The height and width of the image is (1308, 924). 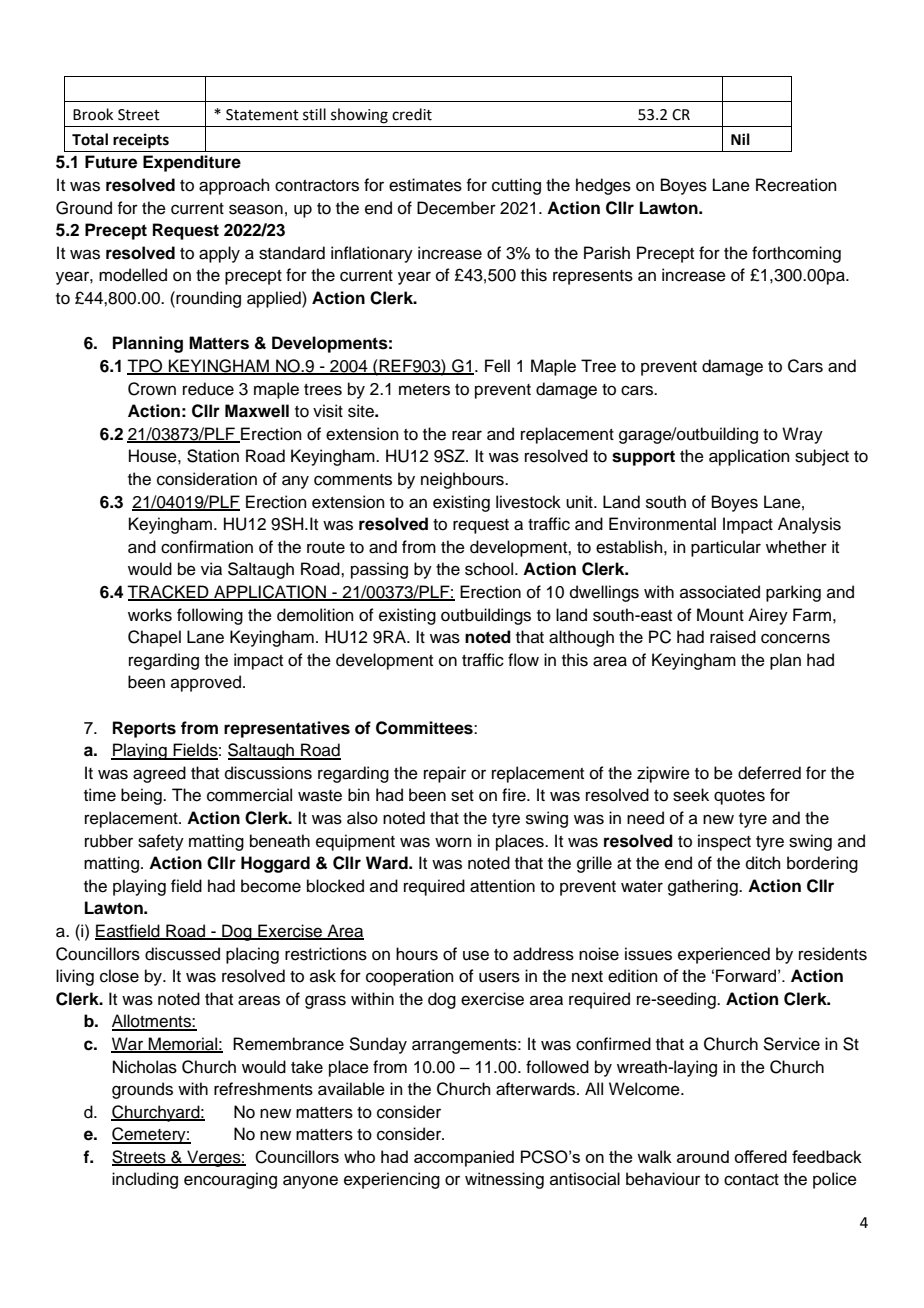 What do you see at coordinates (425, 185) in the image?
I see `estimates` at bounding box center [425, 185].
